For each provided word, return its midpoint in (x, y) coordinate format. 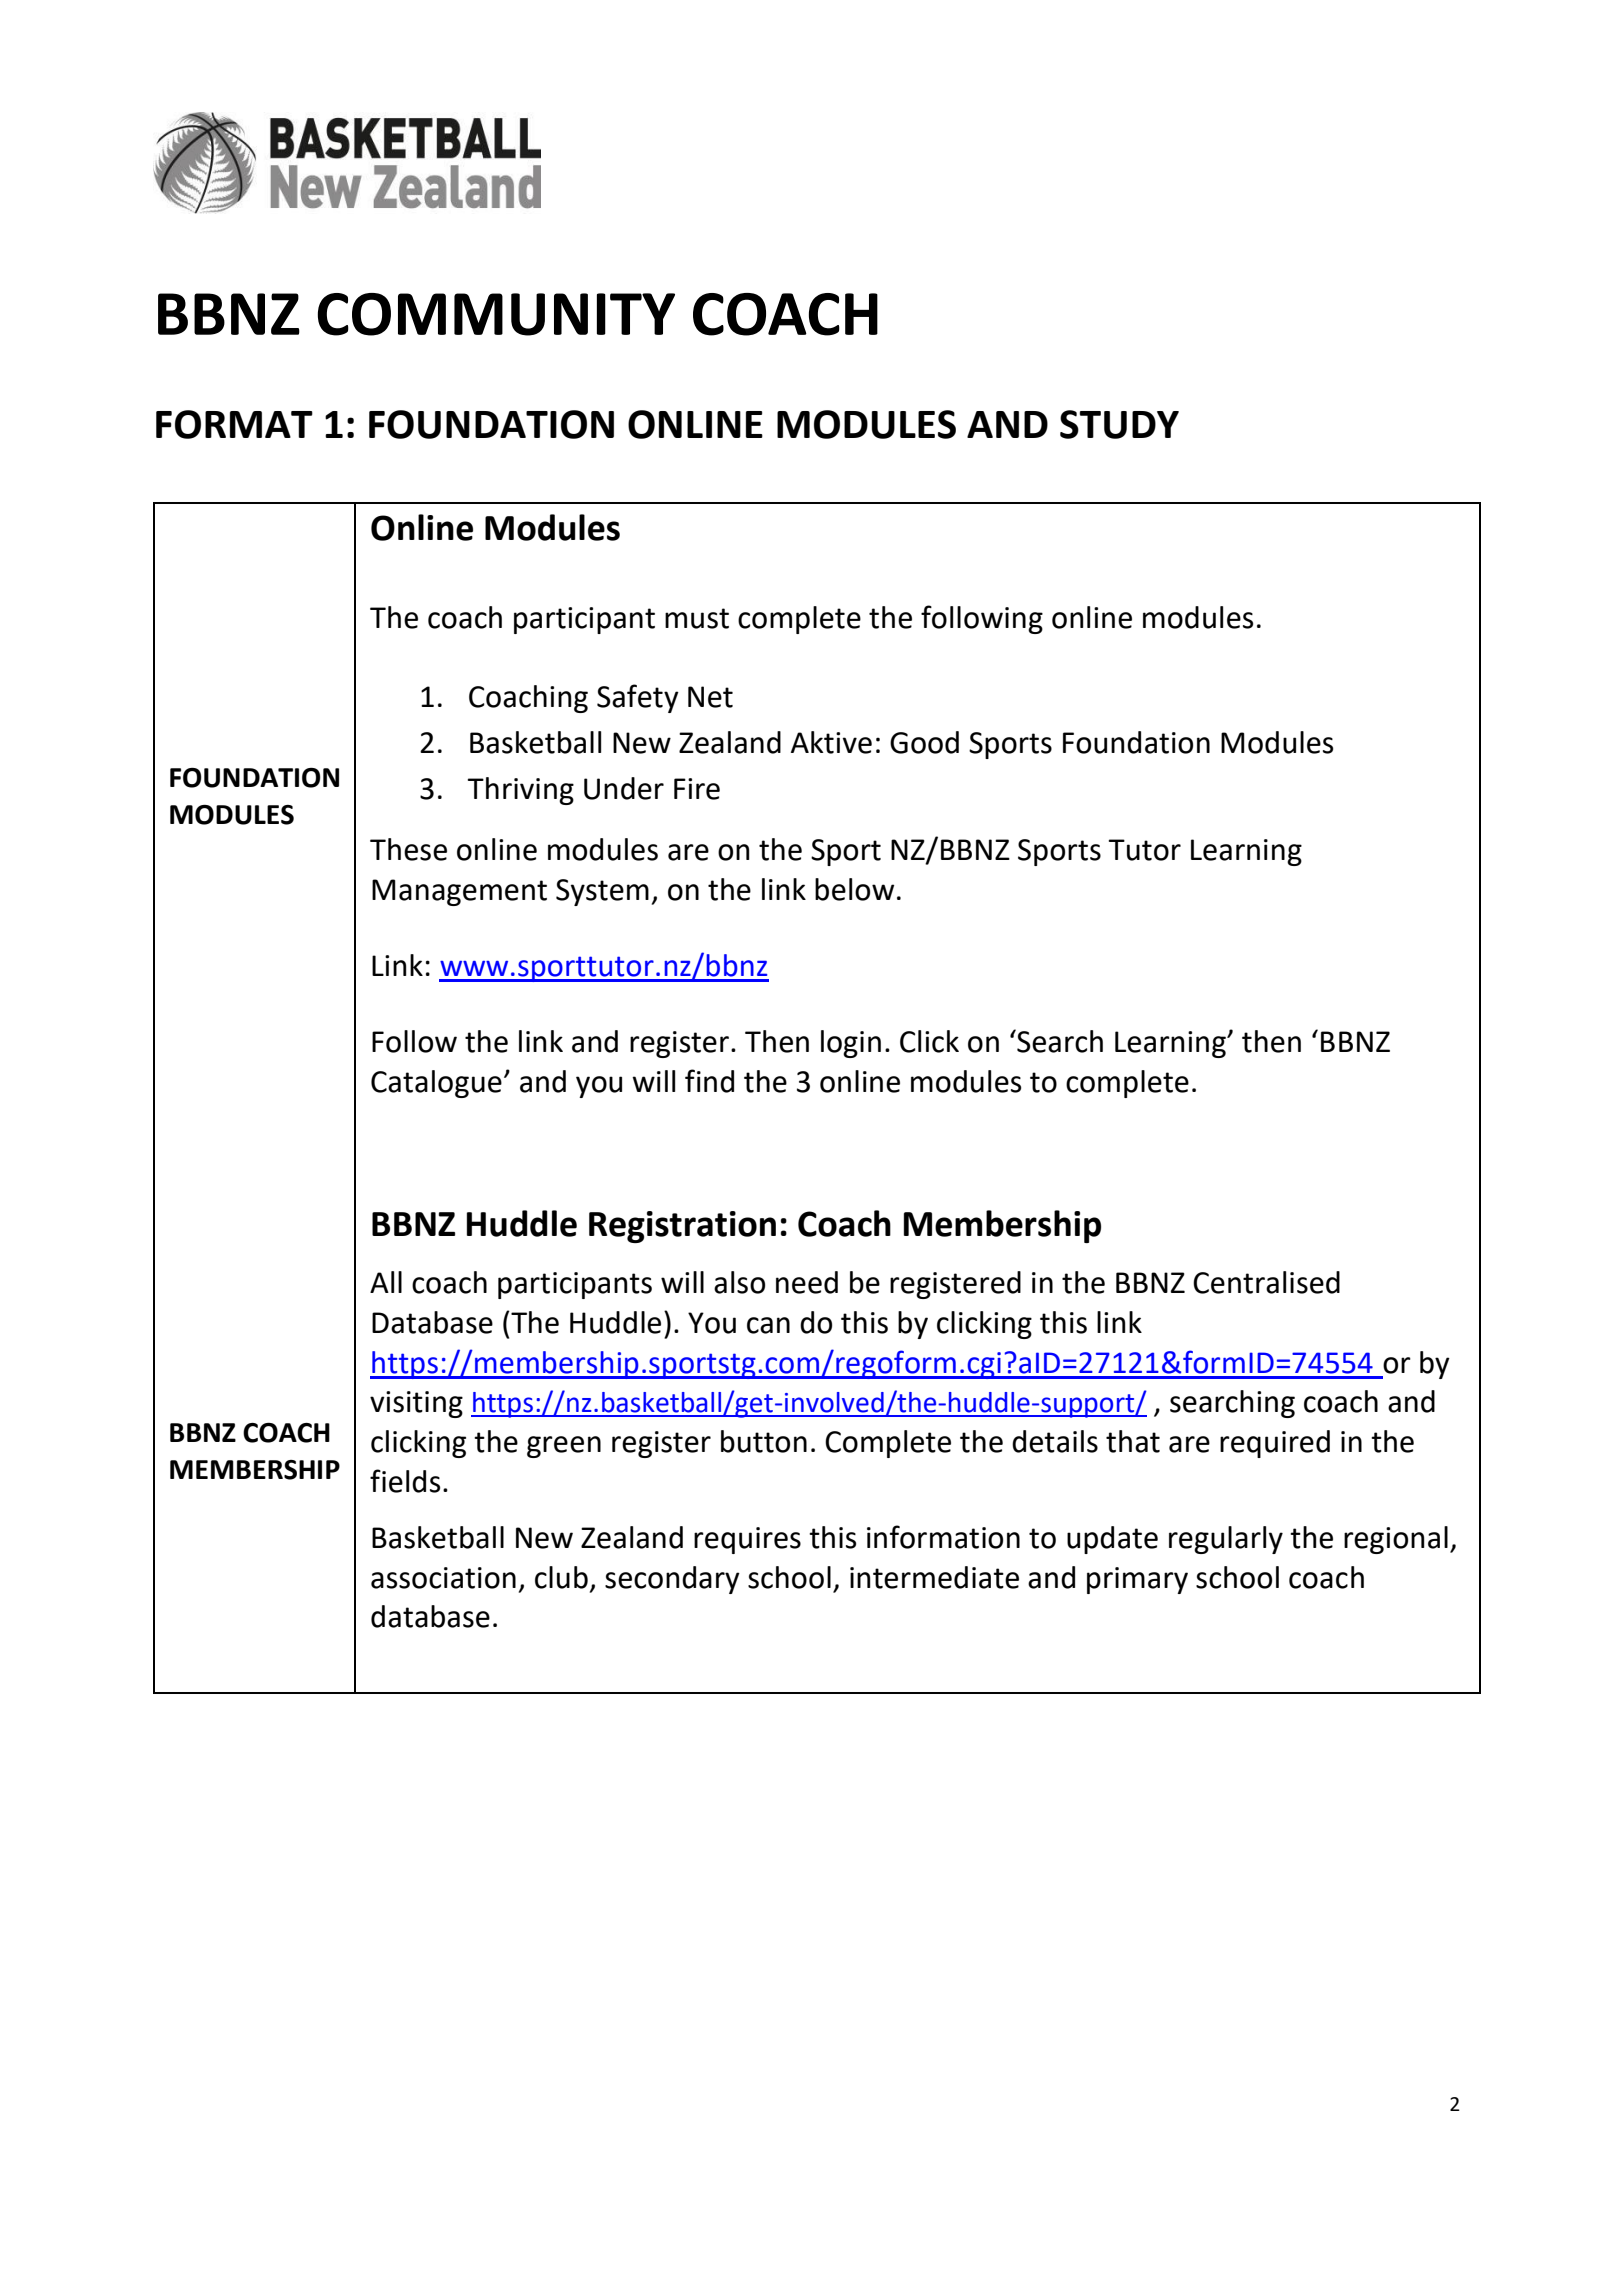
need (807, 1282)
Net (710, 697)
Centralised (1266, 1282)
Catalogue (436, 1084)
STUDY (1119, 424)
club (561, 1577)
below (854, 889)
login (851, 1044)
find (709, 1081)
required (1275, 1444)
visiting (416, 1404)
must (697, 618)
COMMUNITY (496, 314)
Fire (697, 789)
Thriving (521, 791)
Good (924, 742)
